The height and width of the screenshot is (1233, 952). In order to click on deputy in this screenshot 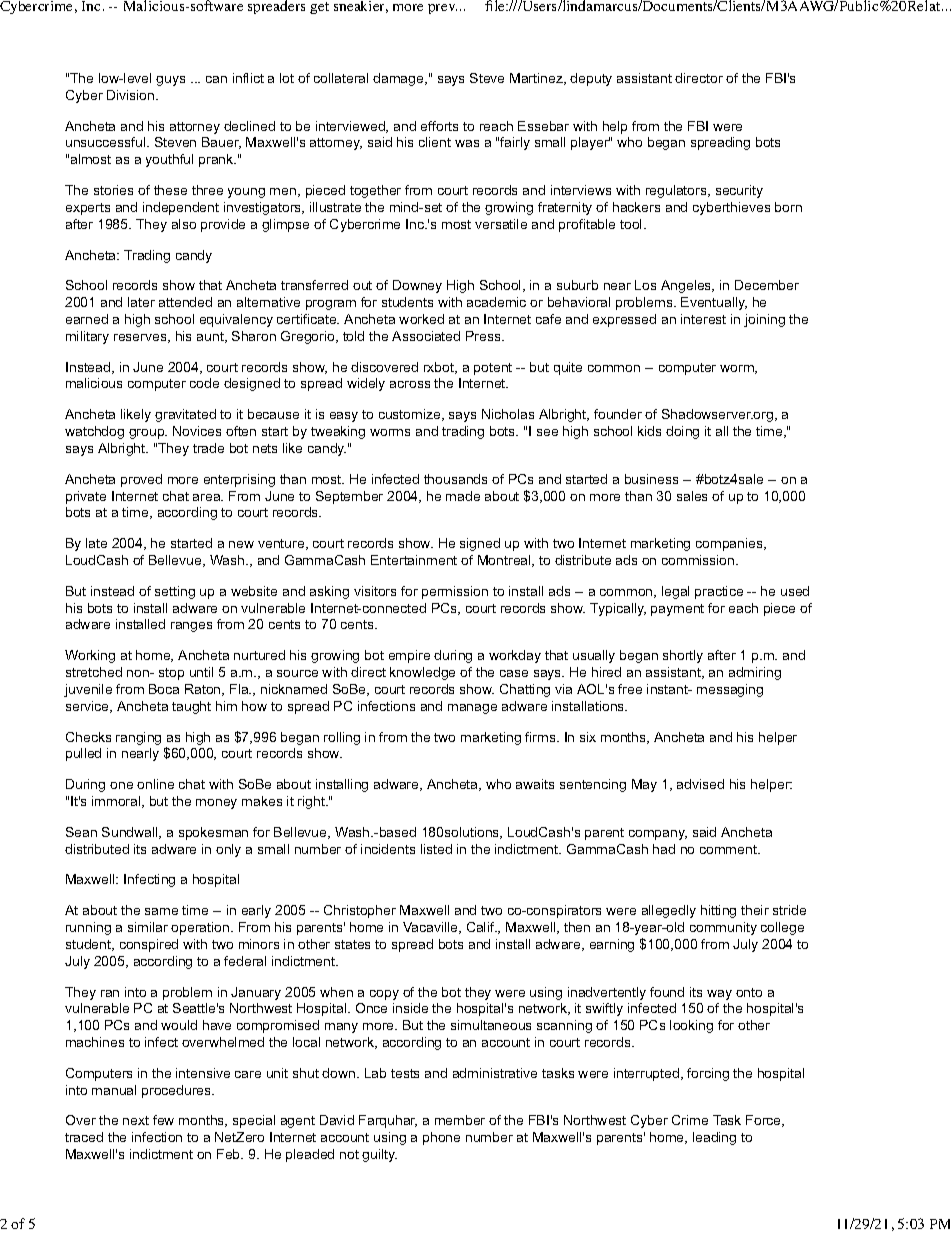, I will do `click(591, 79)`.
